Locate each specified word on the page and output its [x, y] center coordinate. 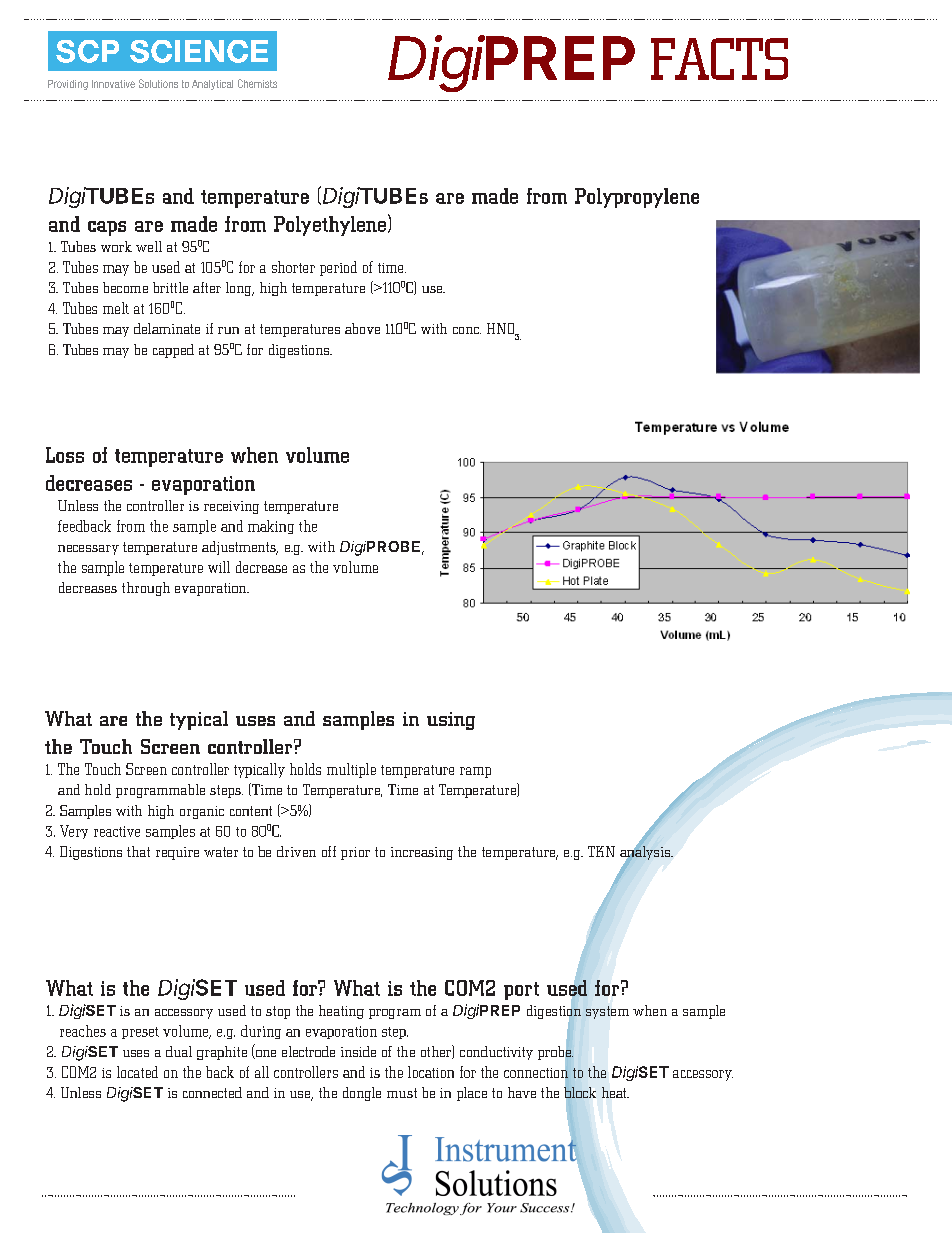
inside [358, 1051]
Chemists [257, 83]
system [607, 1012]
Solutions [158, 83]
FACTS [719, 59]
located [137, 1072]
